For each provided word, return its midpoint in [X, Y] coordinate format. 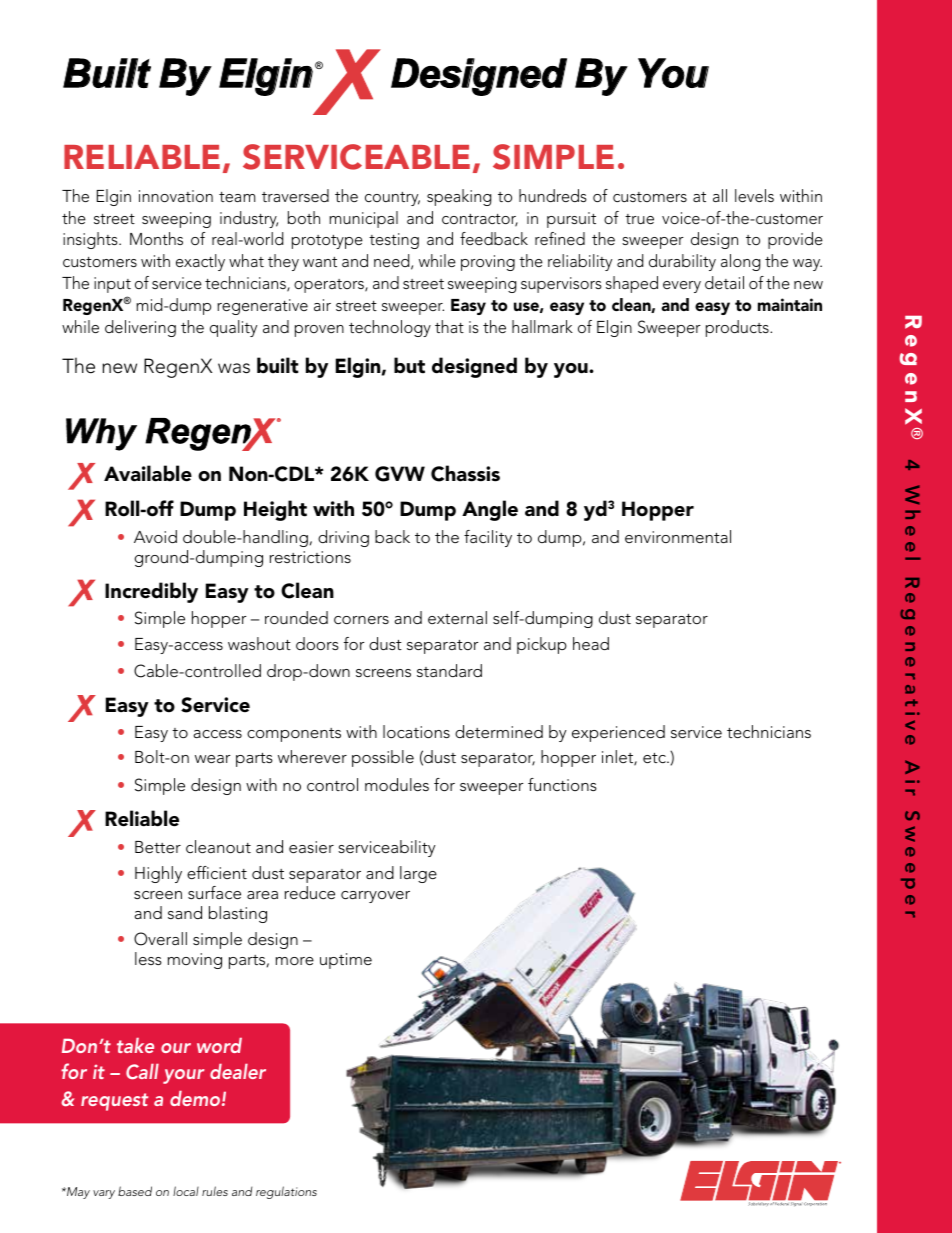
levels [754, 195]
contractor [480, 220]
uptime [346, 961]
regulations [286, 1192]
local [186, 1191]
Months [156, 238]
